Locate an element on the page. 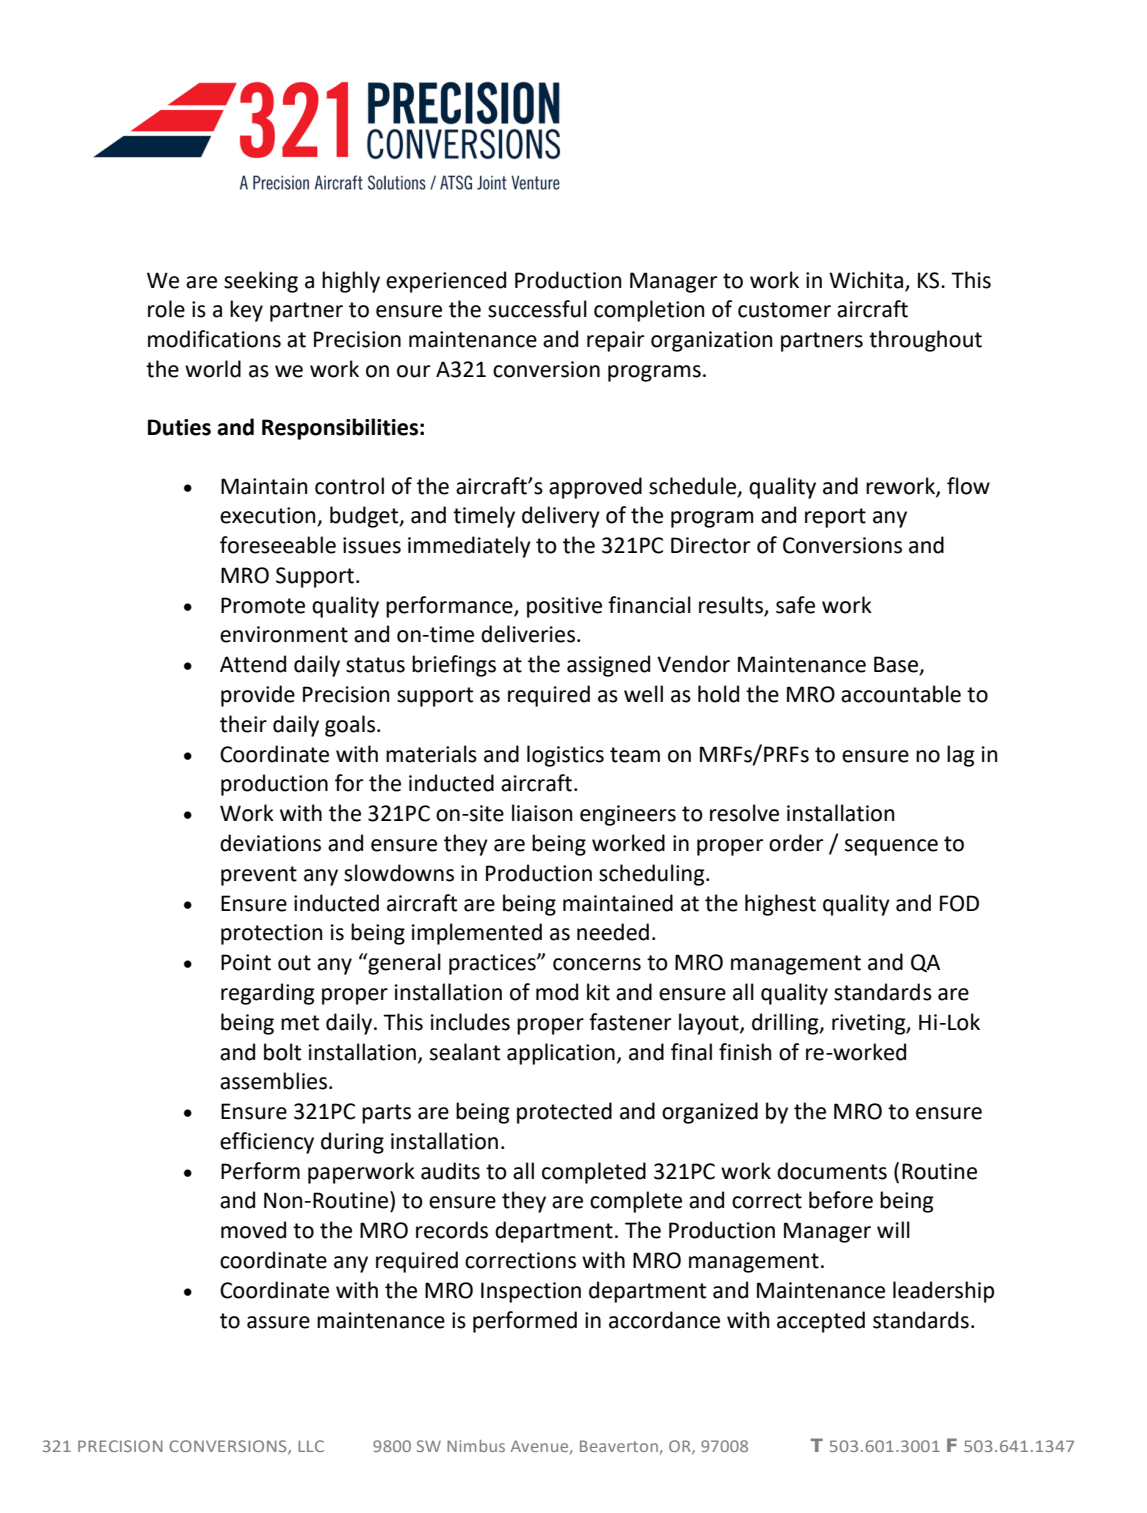 The image size is (1147, 1513). Point is located at coordinates (246, 962).
